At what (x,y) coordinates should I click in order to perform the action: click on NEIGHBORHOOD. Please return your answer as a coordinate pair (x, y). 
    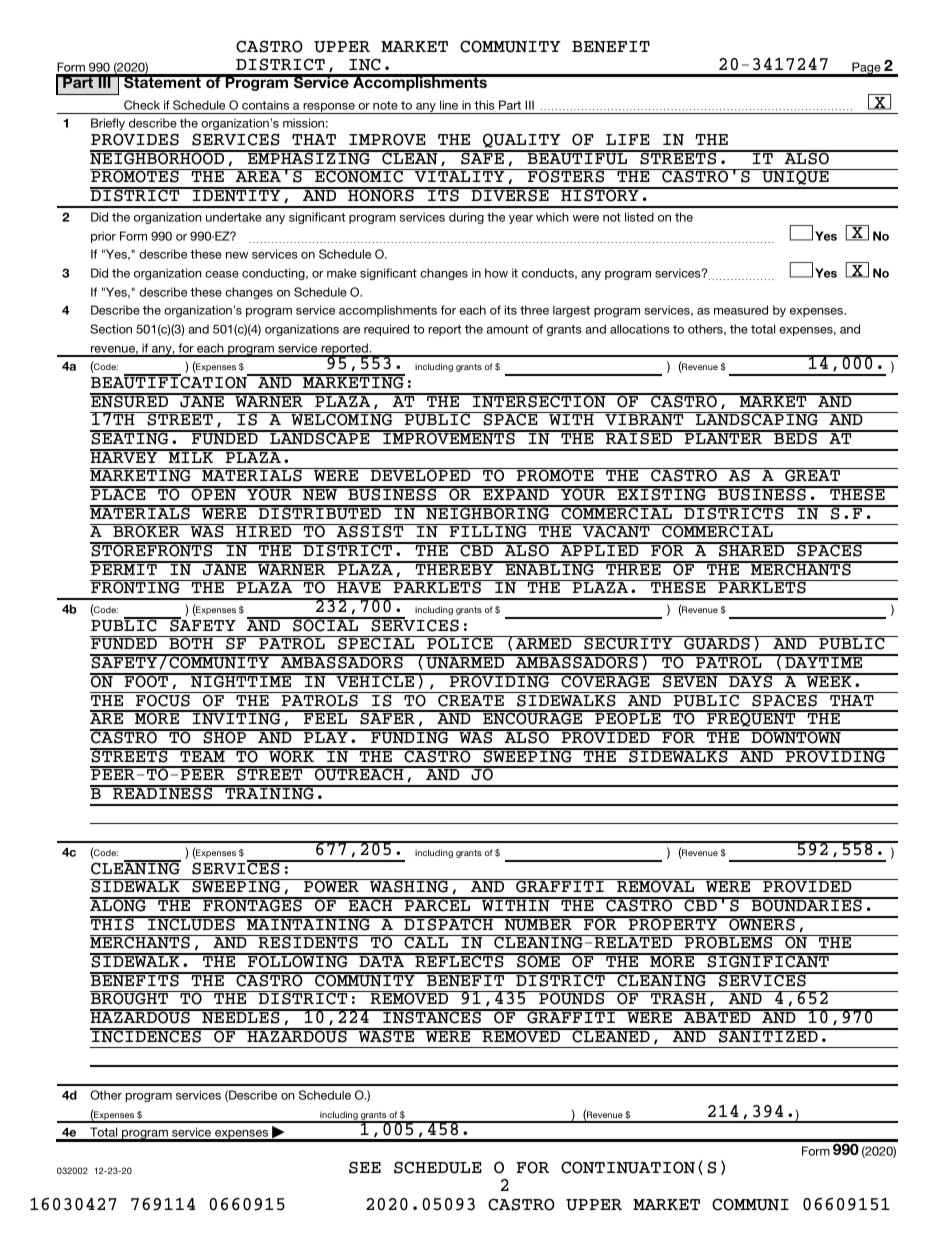
    Looking at the image, I should click on (158, 157).
